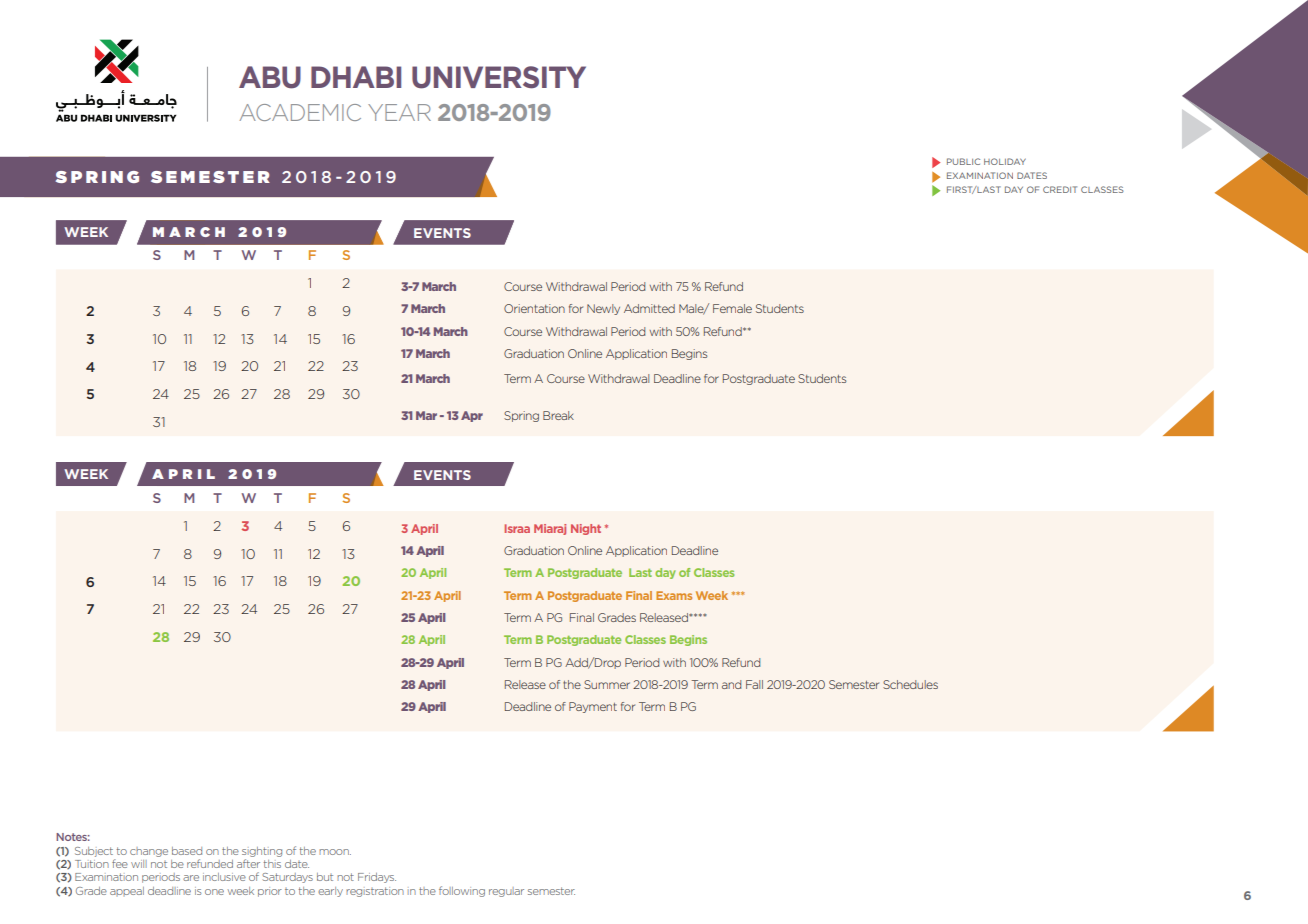  Describe the element at coordinates (963, 161) in the document. I see `PUBLIC` at that location.
